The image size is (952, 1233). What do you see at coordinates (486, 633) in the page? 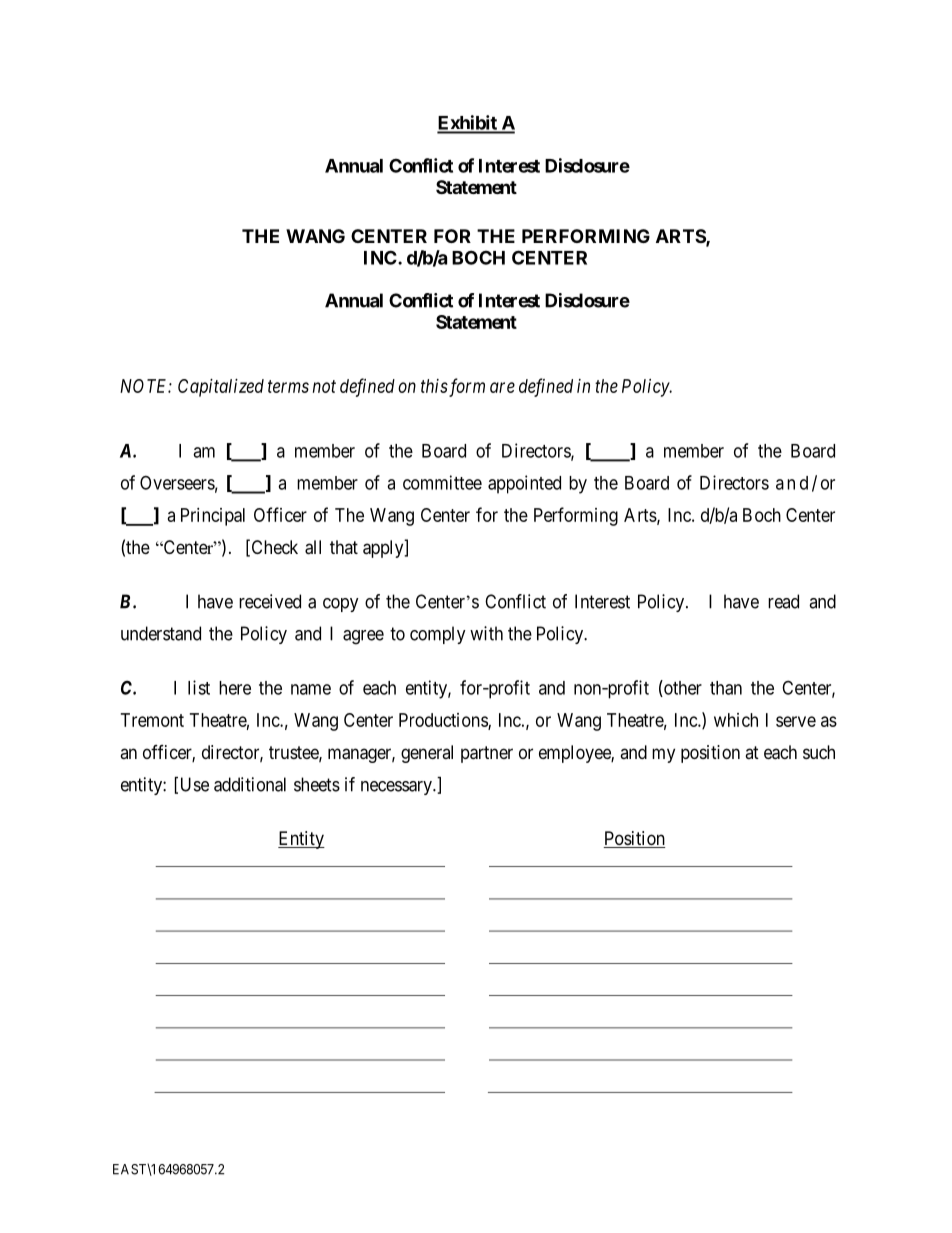
I see `with` at bounding box center [486, 633].
